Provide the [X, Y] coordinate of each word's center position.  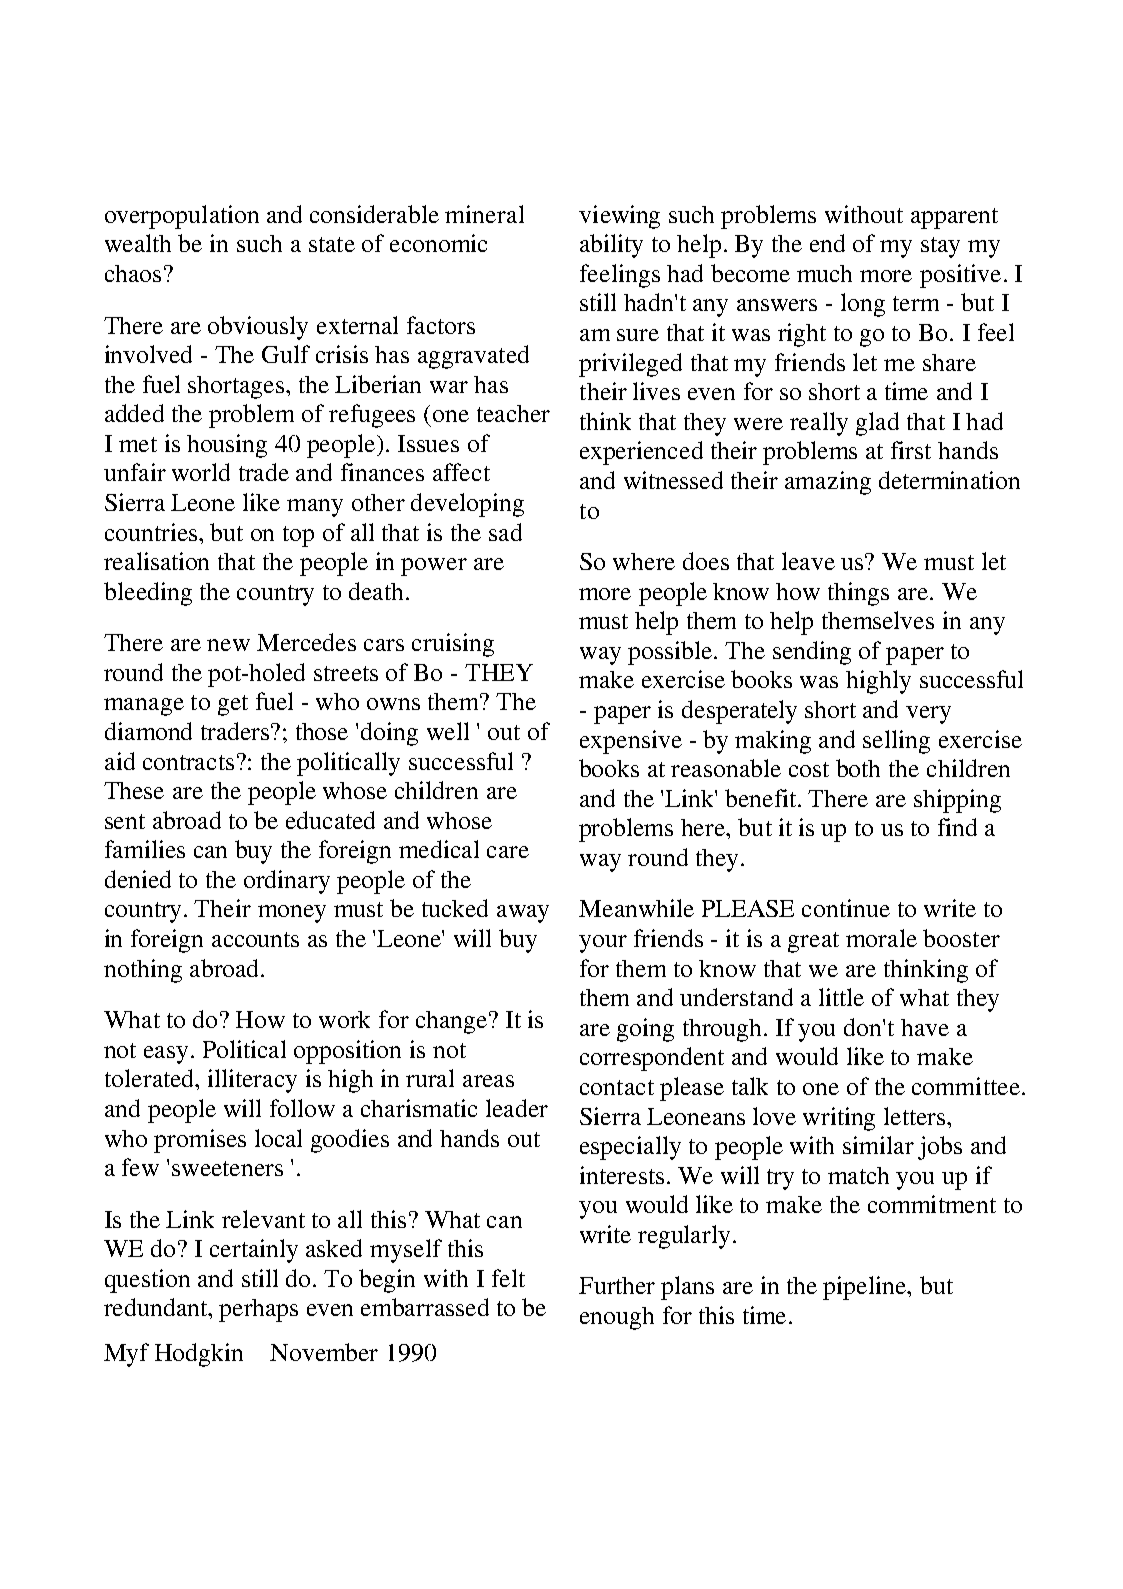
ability [611, 246]
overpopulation [182, 217]
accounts [255, 939]
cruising [453, 645]
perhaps [258, 1310]
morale [881, 938]
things [858, 594]
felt [508, 1278]
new [228, 645]
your [603, 944]
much [824, 273]
